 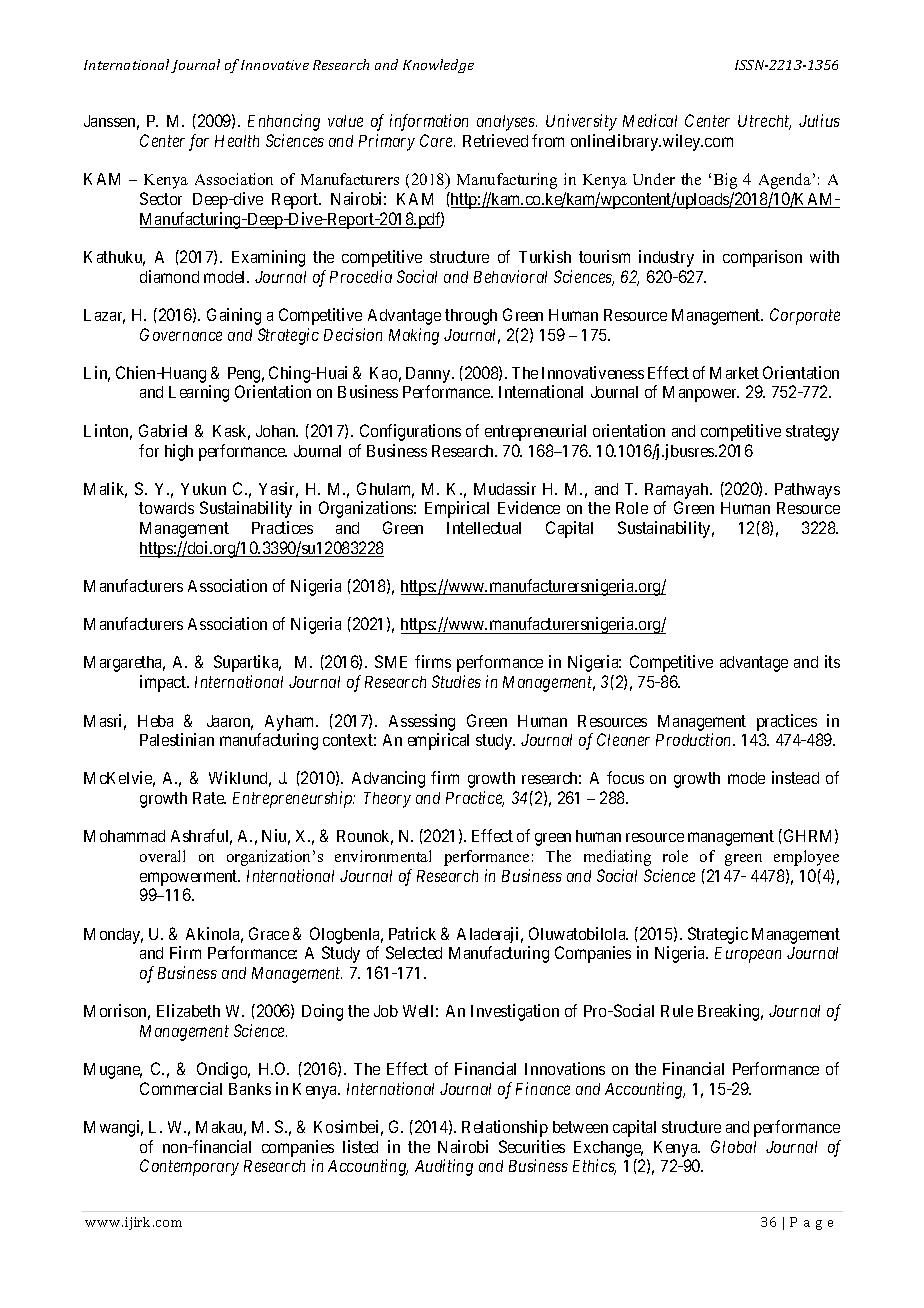 What do you see at coordinates (806, 858) in the screenshot?
I see `employee` at bounding box center [806, 858].
